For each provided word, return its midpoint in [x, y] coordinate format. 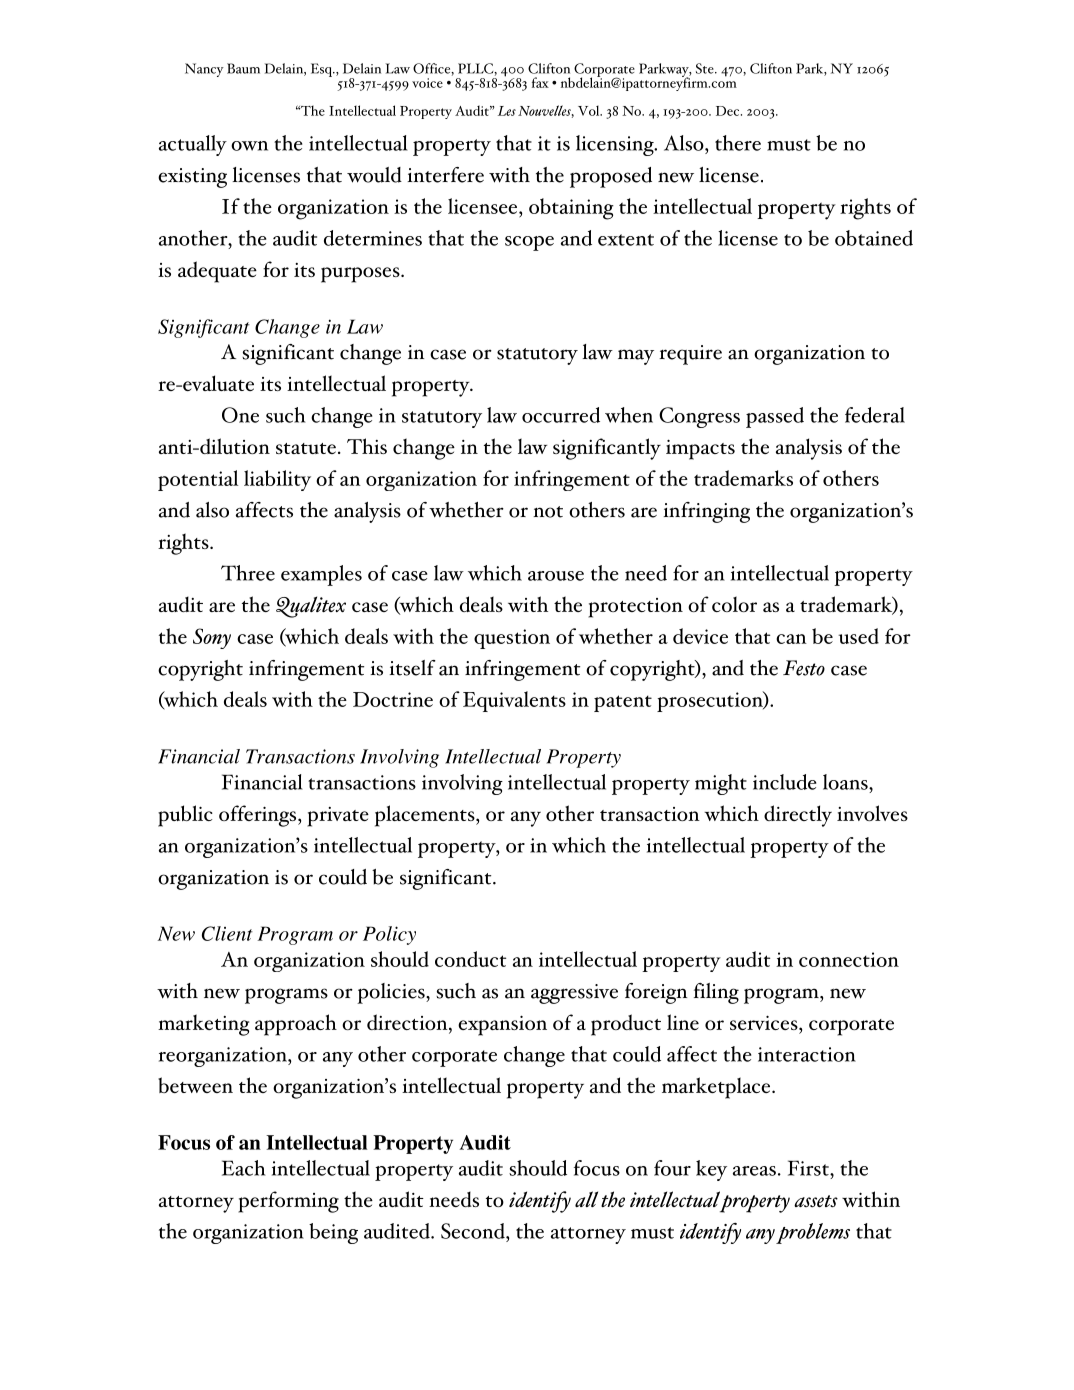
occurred [561, 415]
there [738, 143]
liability [277, 480]
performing [288, 1202]
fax [540, 82]
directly [798, 816]
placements [426, 816]
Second [474, 1231]
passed [775, 417]
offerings [259, 816]
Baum [243, 68]
